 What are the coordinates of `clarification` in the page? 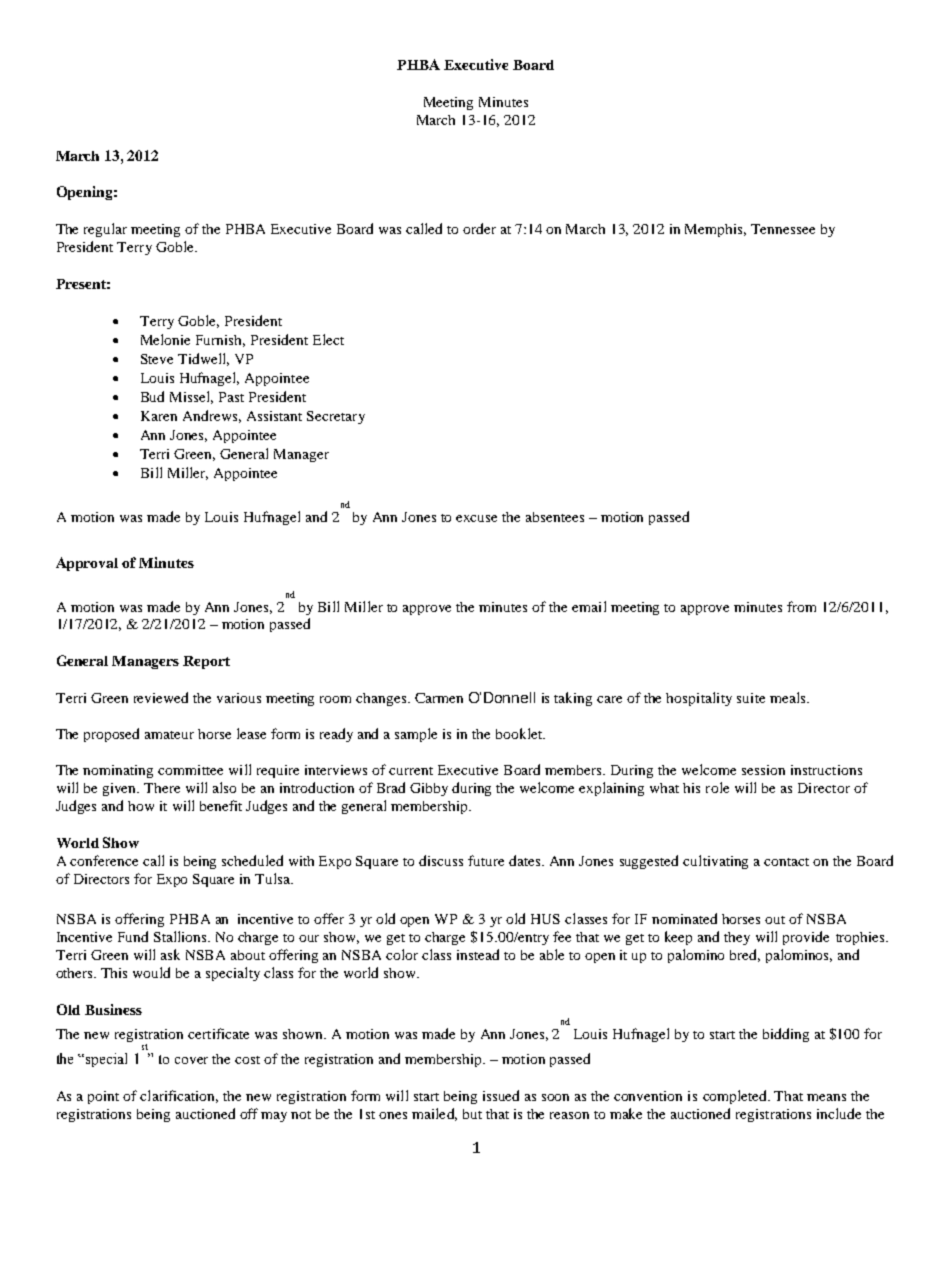 It's located at (179, 1096).
